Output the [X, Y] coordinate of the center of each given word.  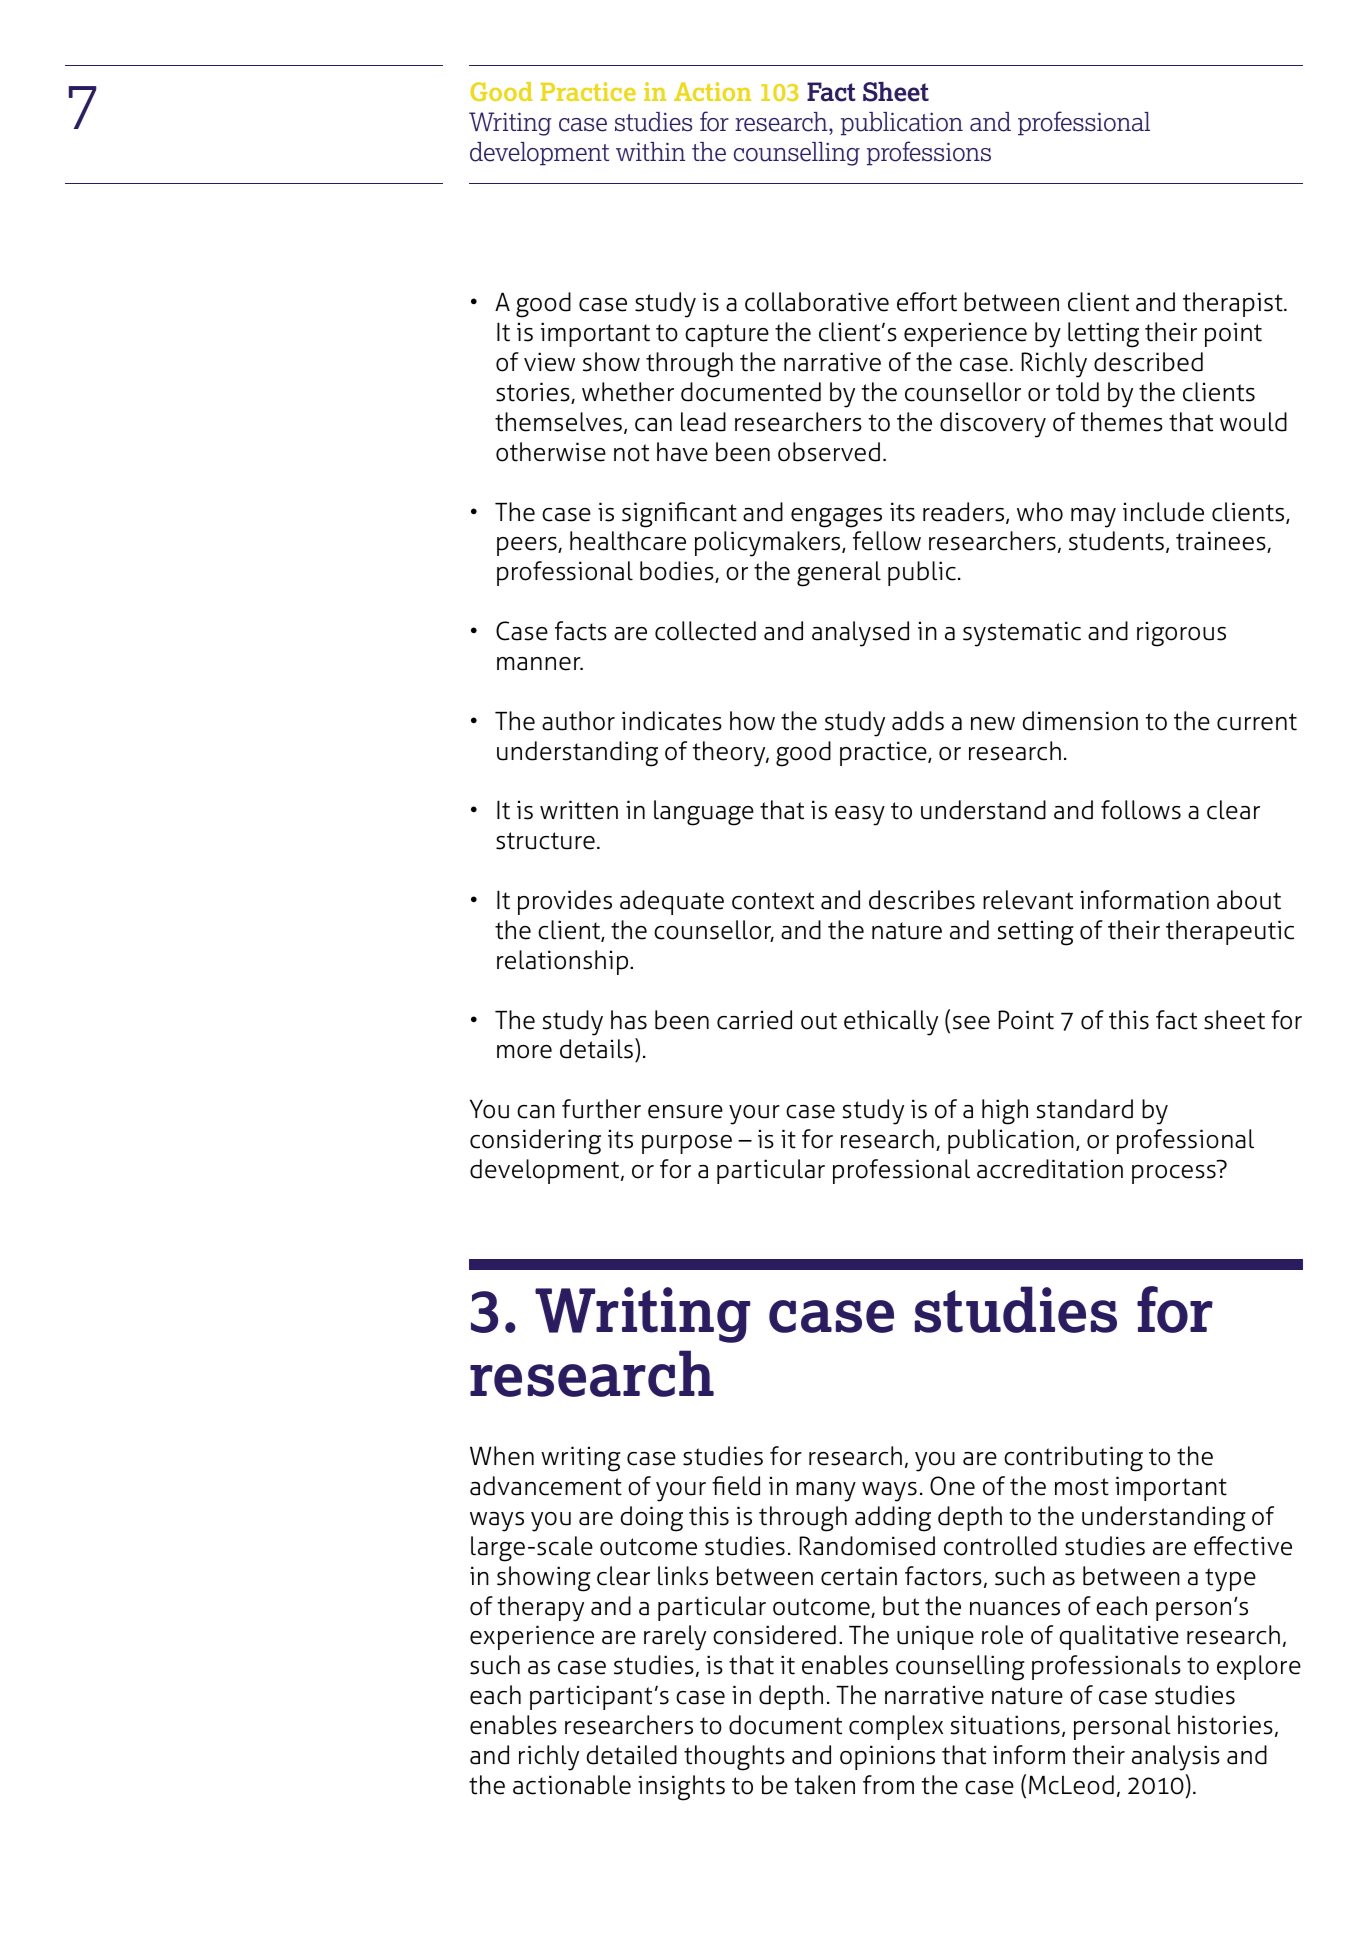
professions [929, 153]
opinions [887, 1757]
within [650, 151]
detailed [632, 1755]
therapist [1234, 304]
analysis [1176, 1758]
